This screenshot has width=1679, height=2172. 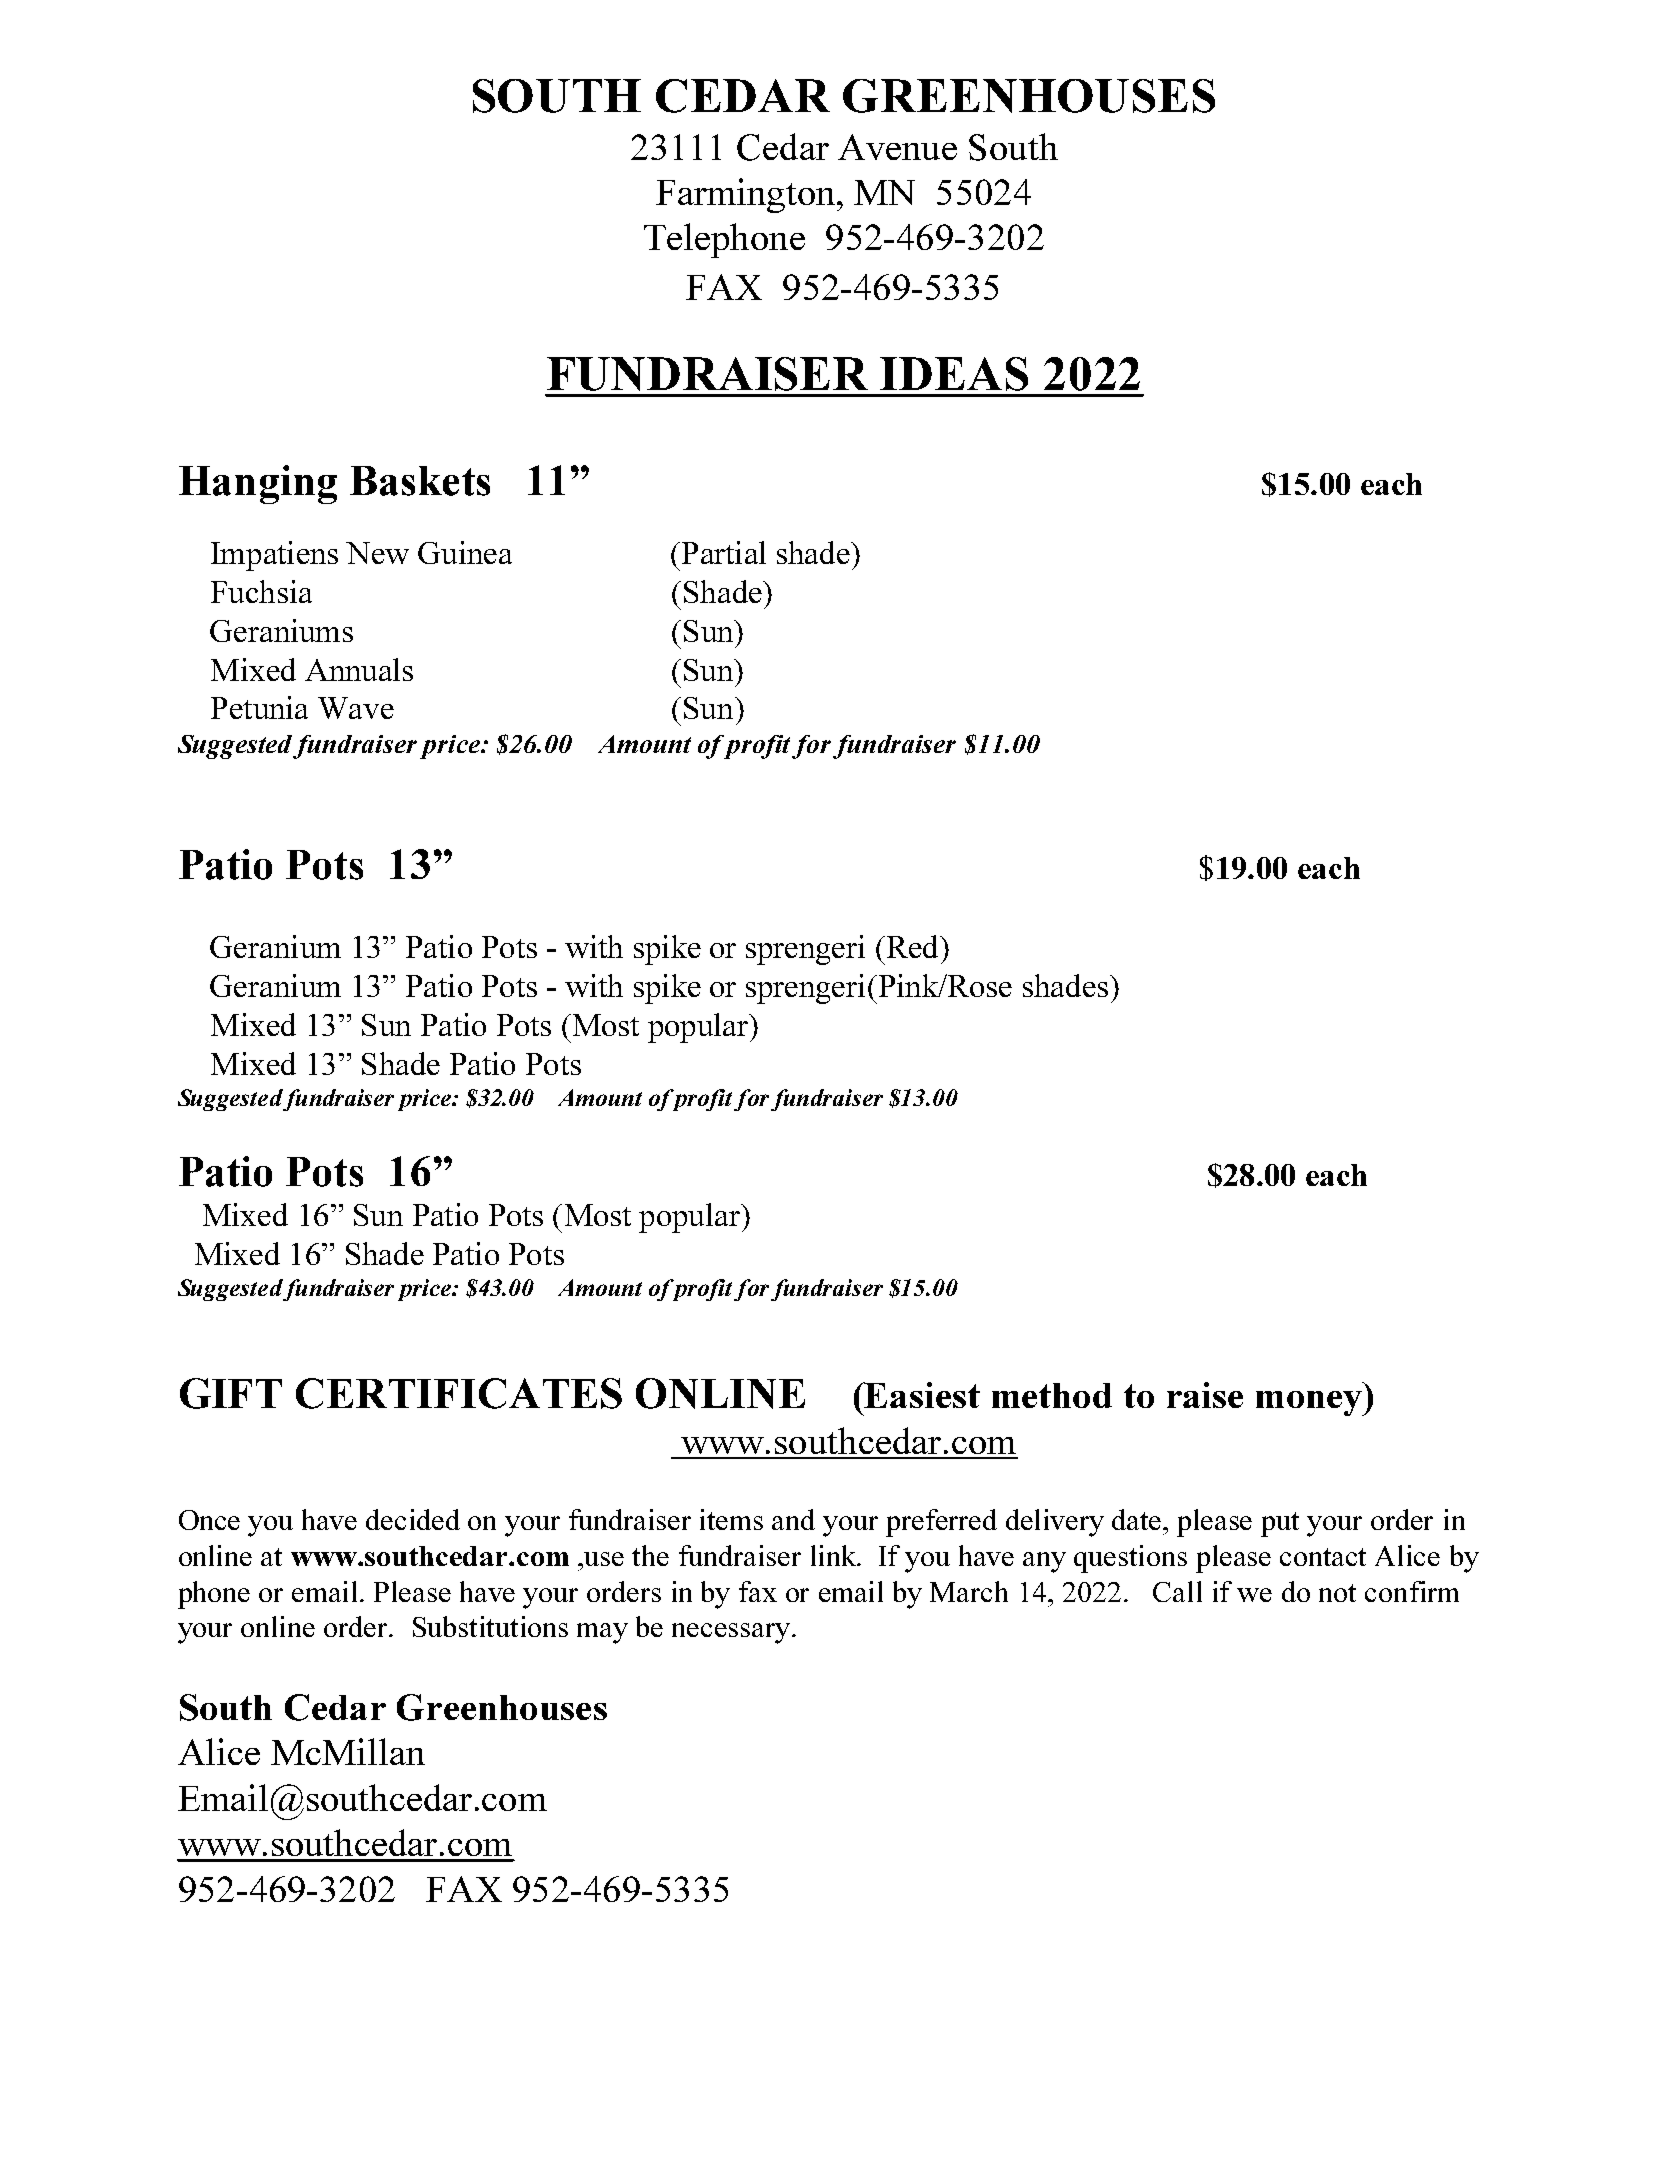 What do you see at coordinates (747, 195) in the screenshot?
I see `Farmington` at bounding box center [747, 195].
